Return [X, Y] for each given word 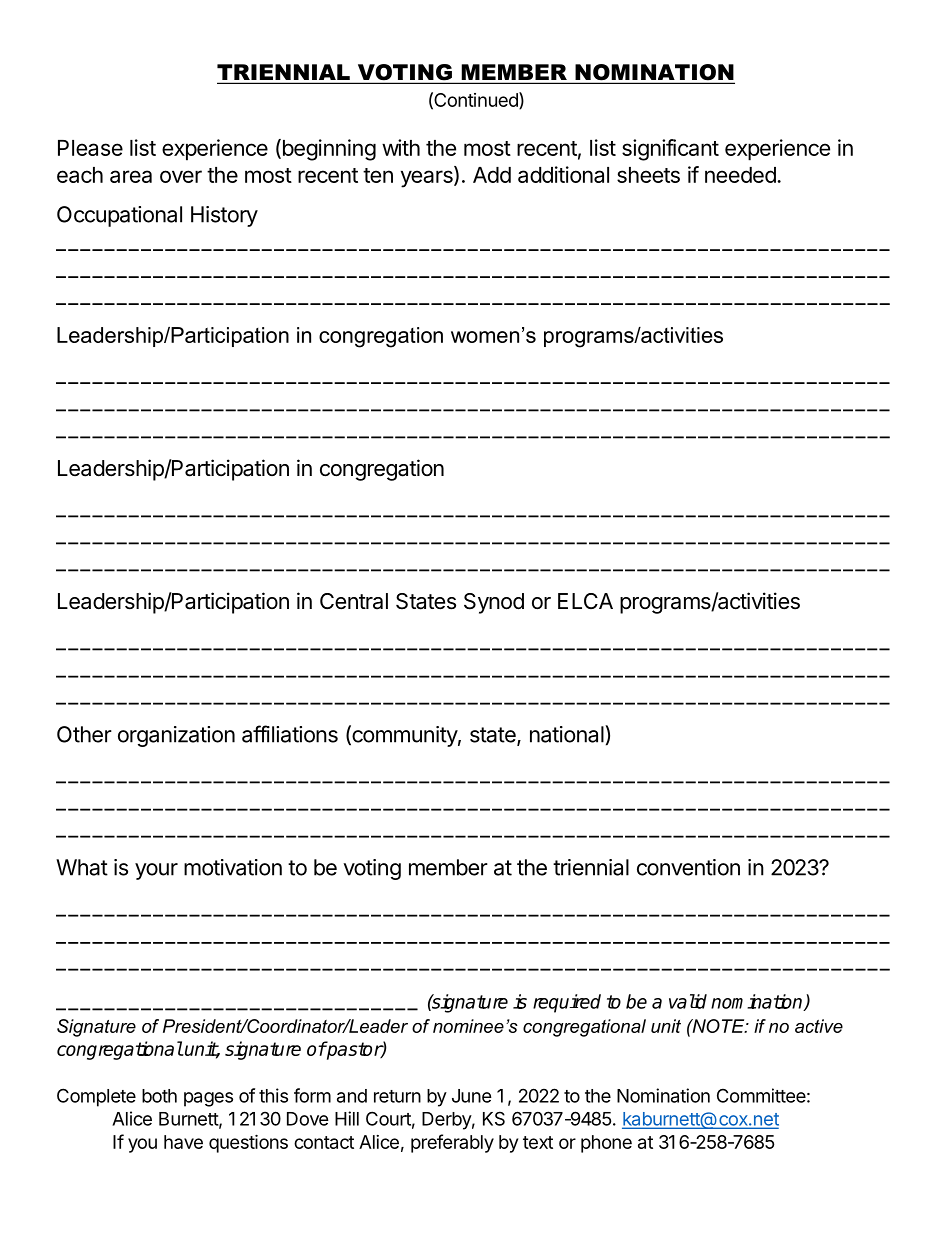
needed [741, 175]
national [568, 734]
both [159, 1096]
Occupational [119, 216]
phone [606, 1144]
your [156, 871]
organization [176, 736]
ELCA [585, 601]
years [428, 179]
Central [354, 601]
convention [688, 867]
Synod [494, 603]
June [472, 1096]
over [181, 176]
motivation [233, 867]
